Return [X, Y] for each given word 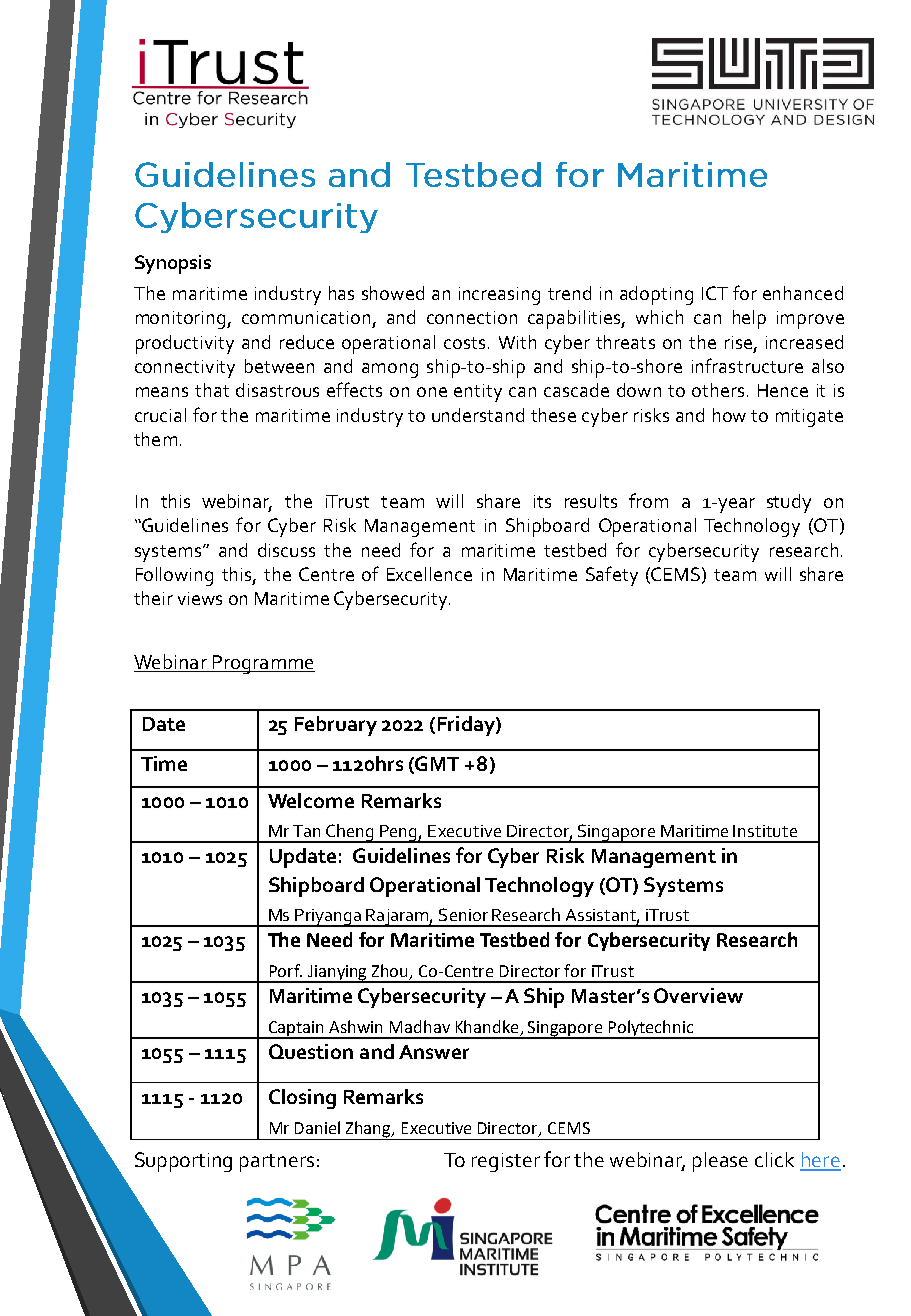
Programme [262, 664]
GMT [437, 763]
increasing [499, 296]
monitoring [182, 320]
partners [277, 1163]
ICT [715, 293]
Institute [765, 831]
